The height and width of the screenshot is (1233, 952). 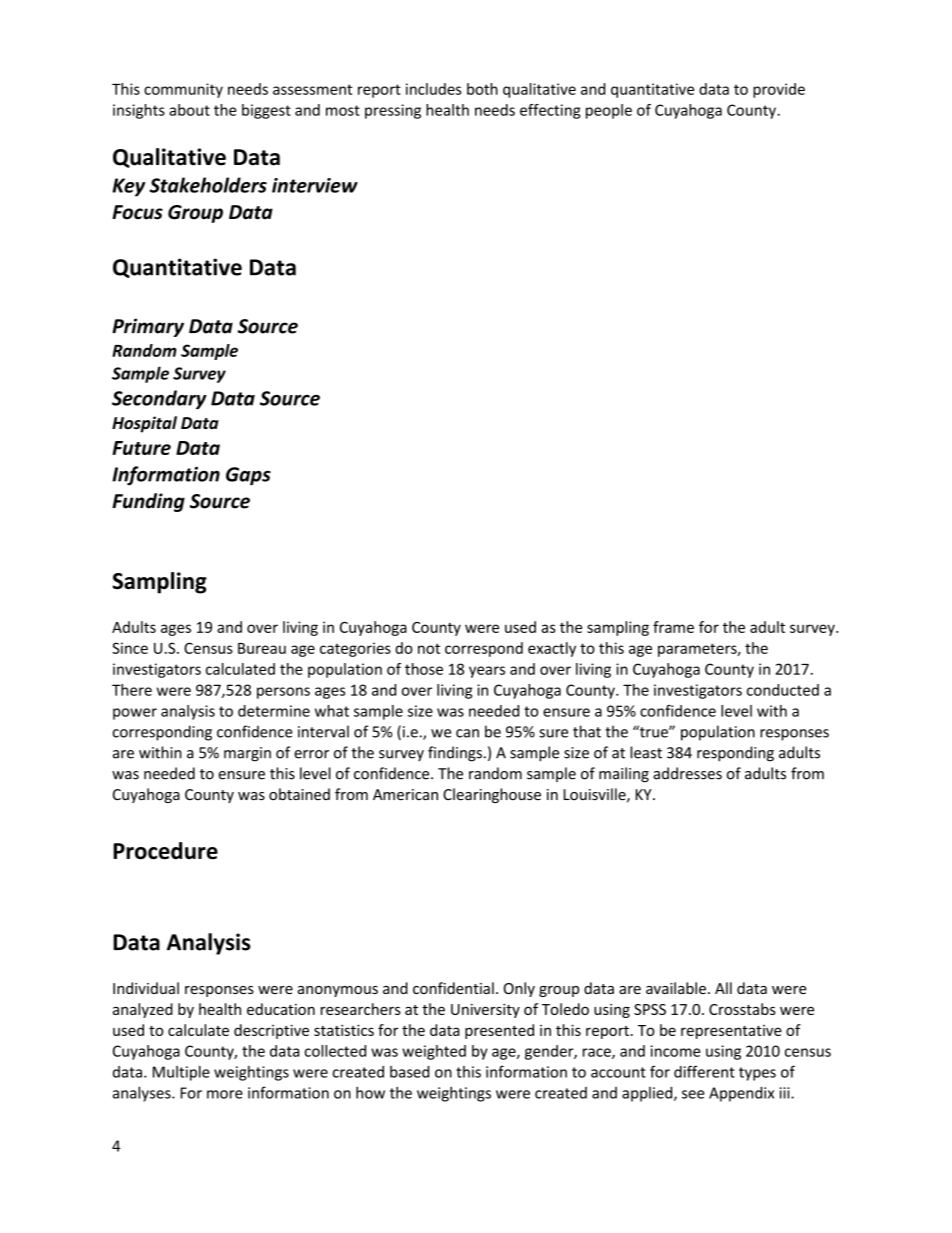 I want to click on Multiple, so click(x=181, y=1073).
